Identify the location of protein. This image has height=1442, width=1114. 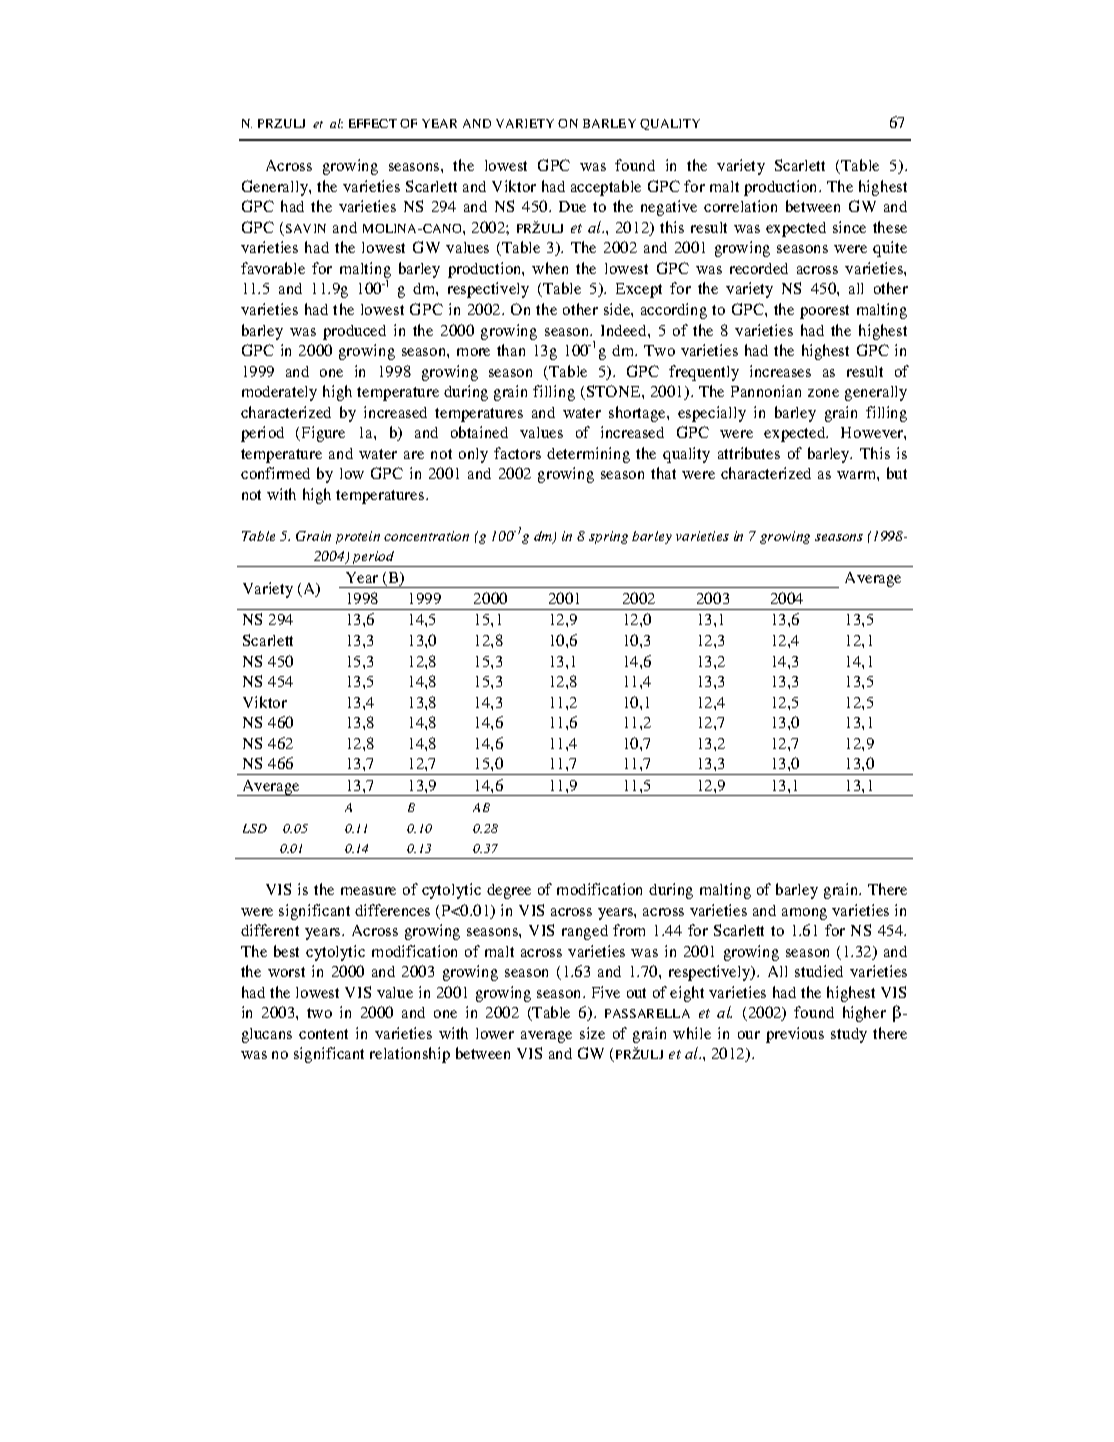
(358, 537).
